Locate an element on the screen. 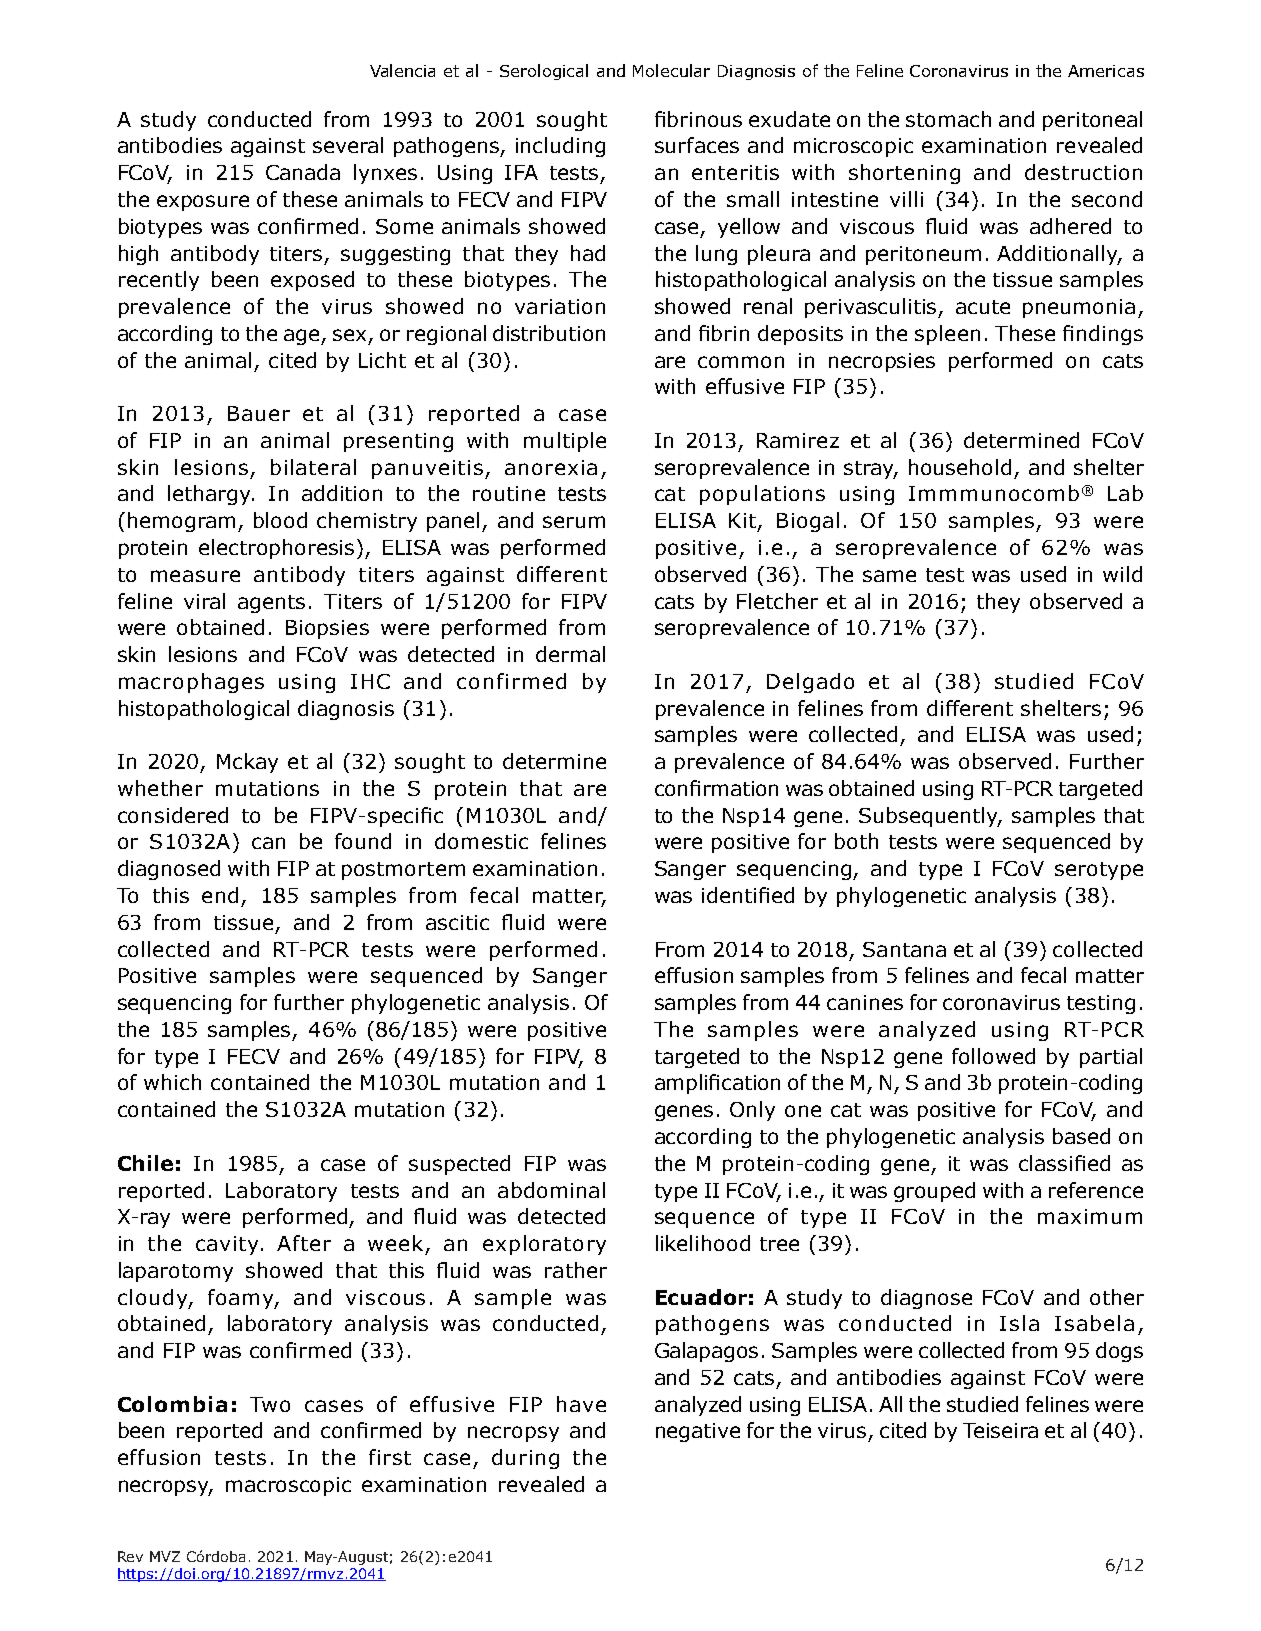 The image size is (1261, 1631). amplification is located at coordinates (717, 1084).
